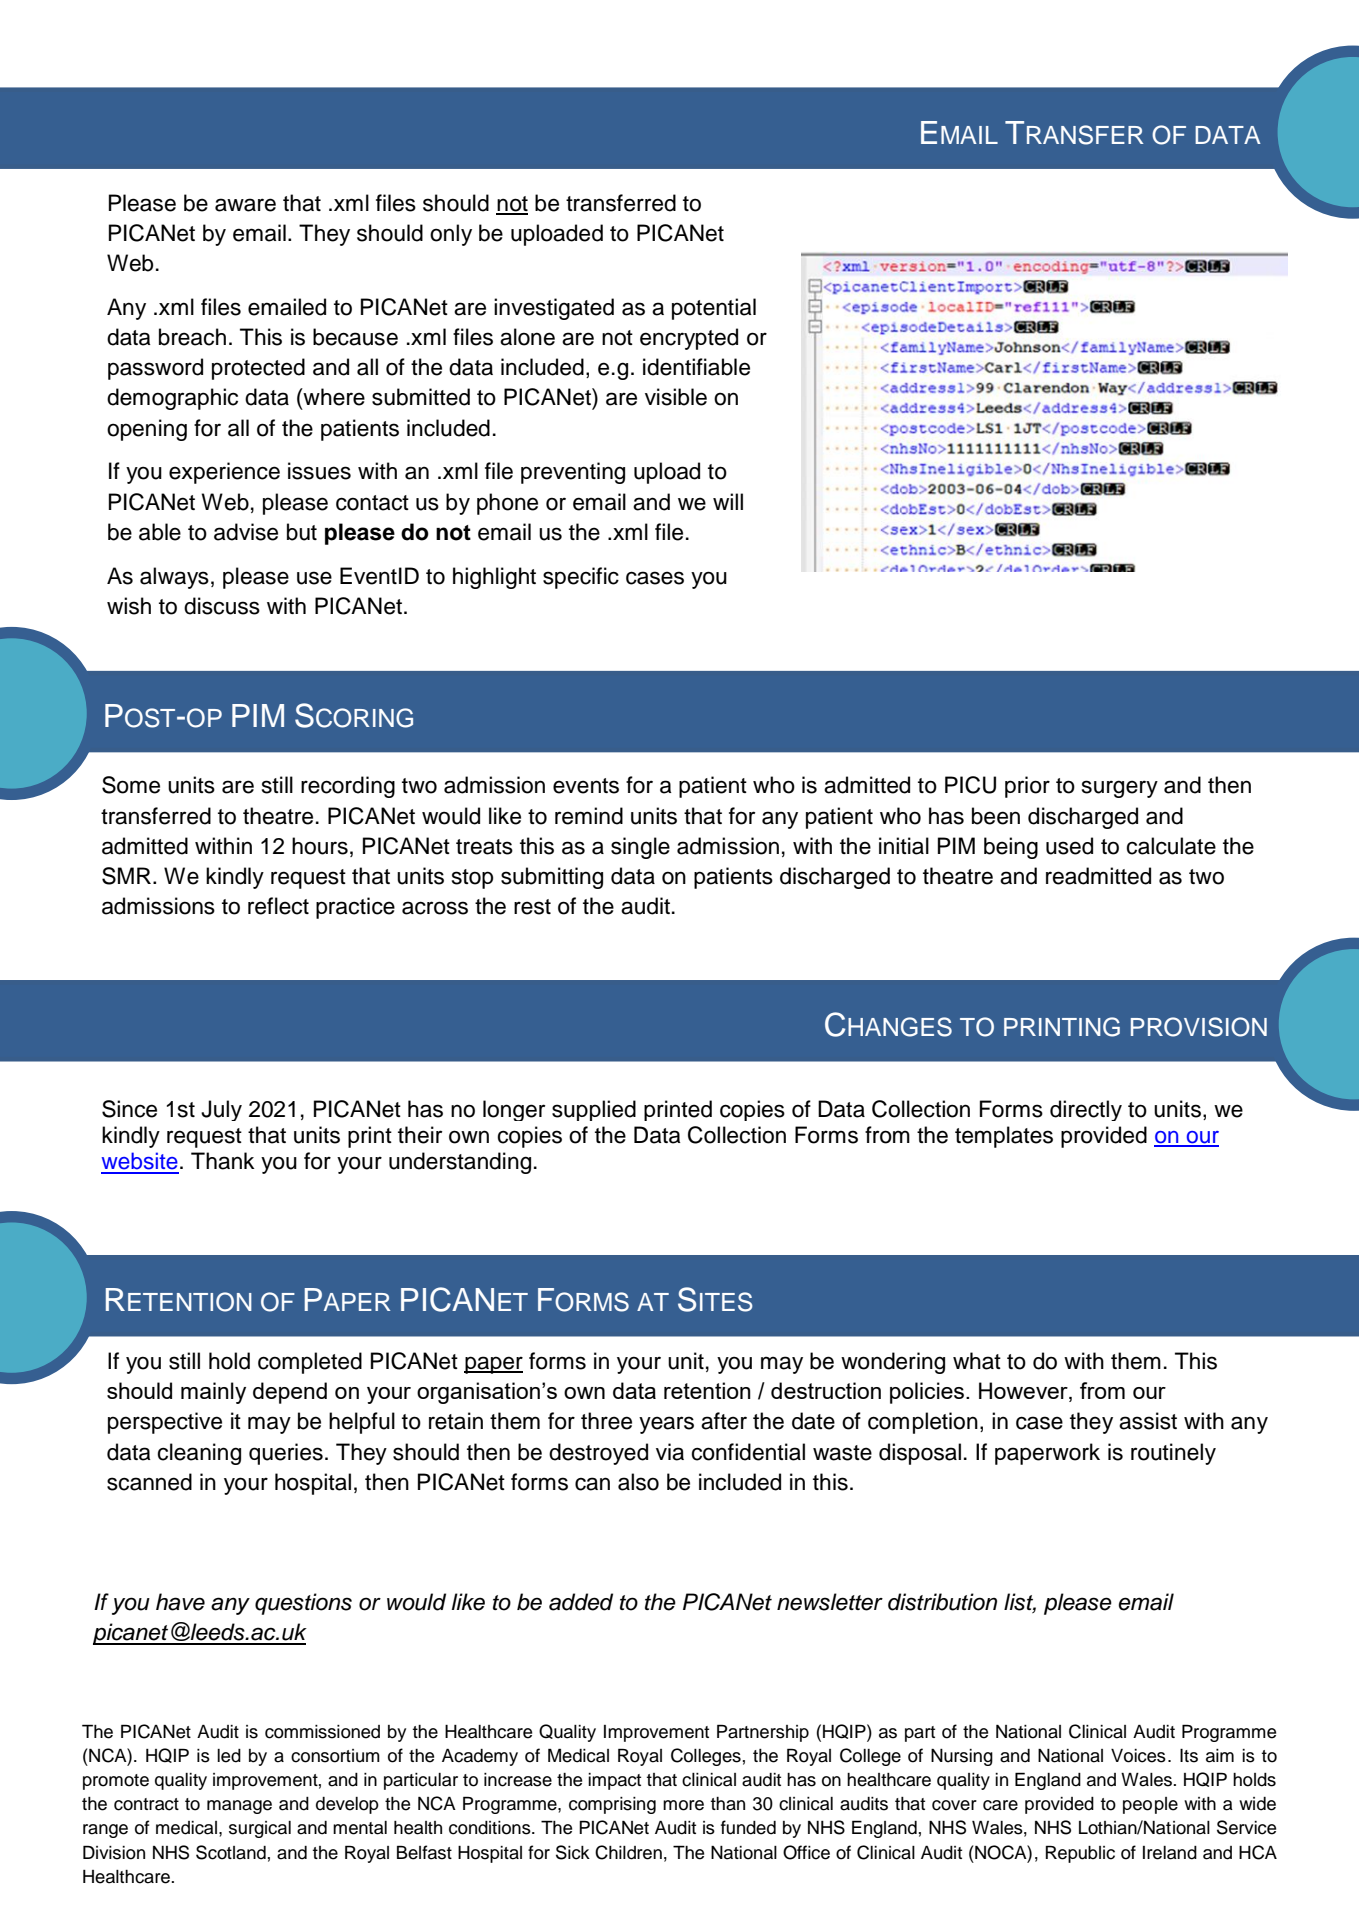 The height and width of the screenshot is (1922, 1359). Describe the element at coordinates (683, 1805) in the screenshot. I see `more` at that location.
